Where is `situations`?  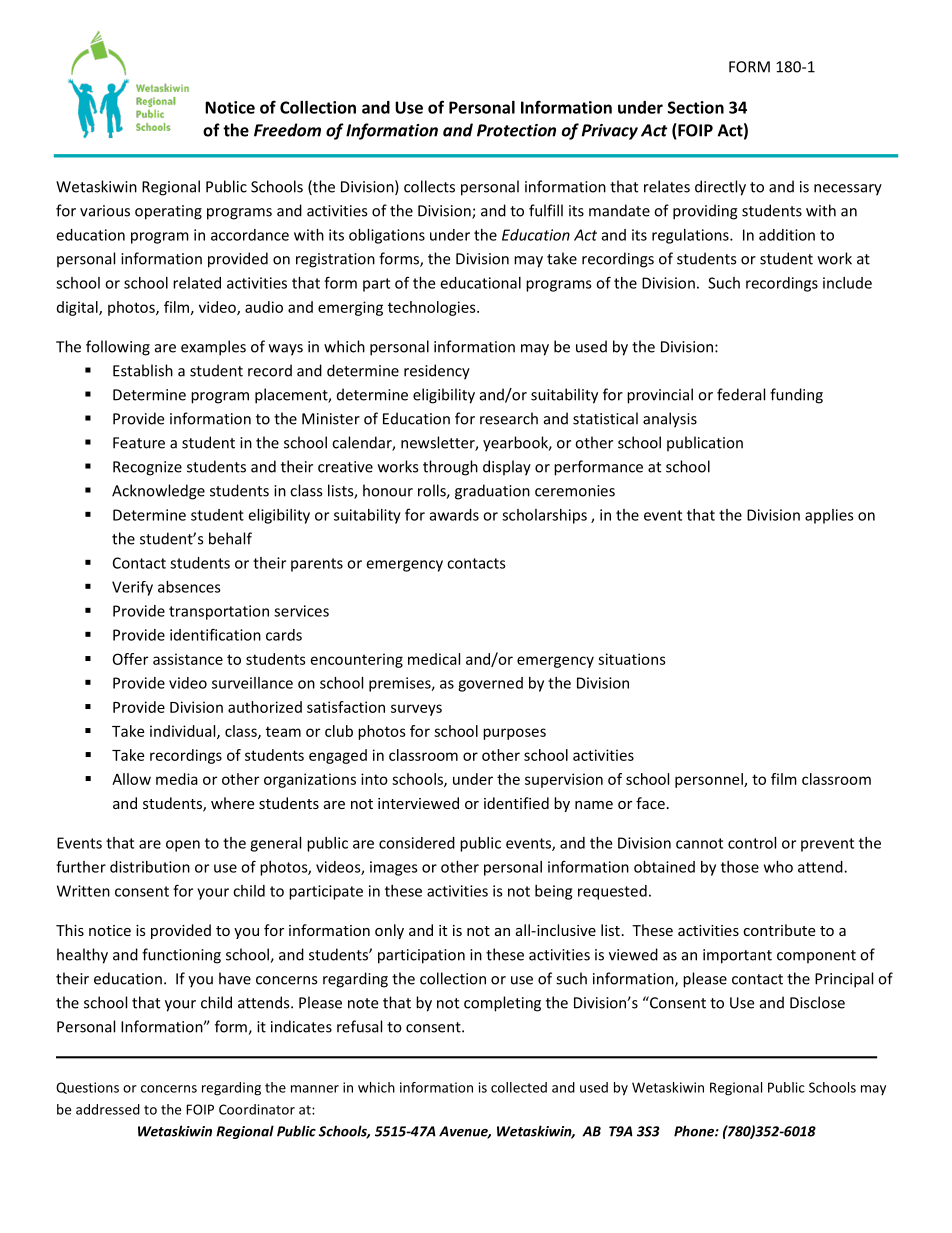 situations is located at coordinates (632, 659).
